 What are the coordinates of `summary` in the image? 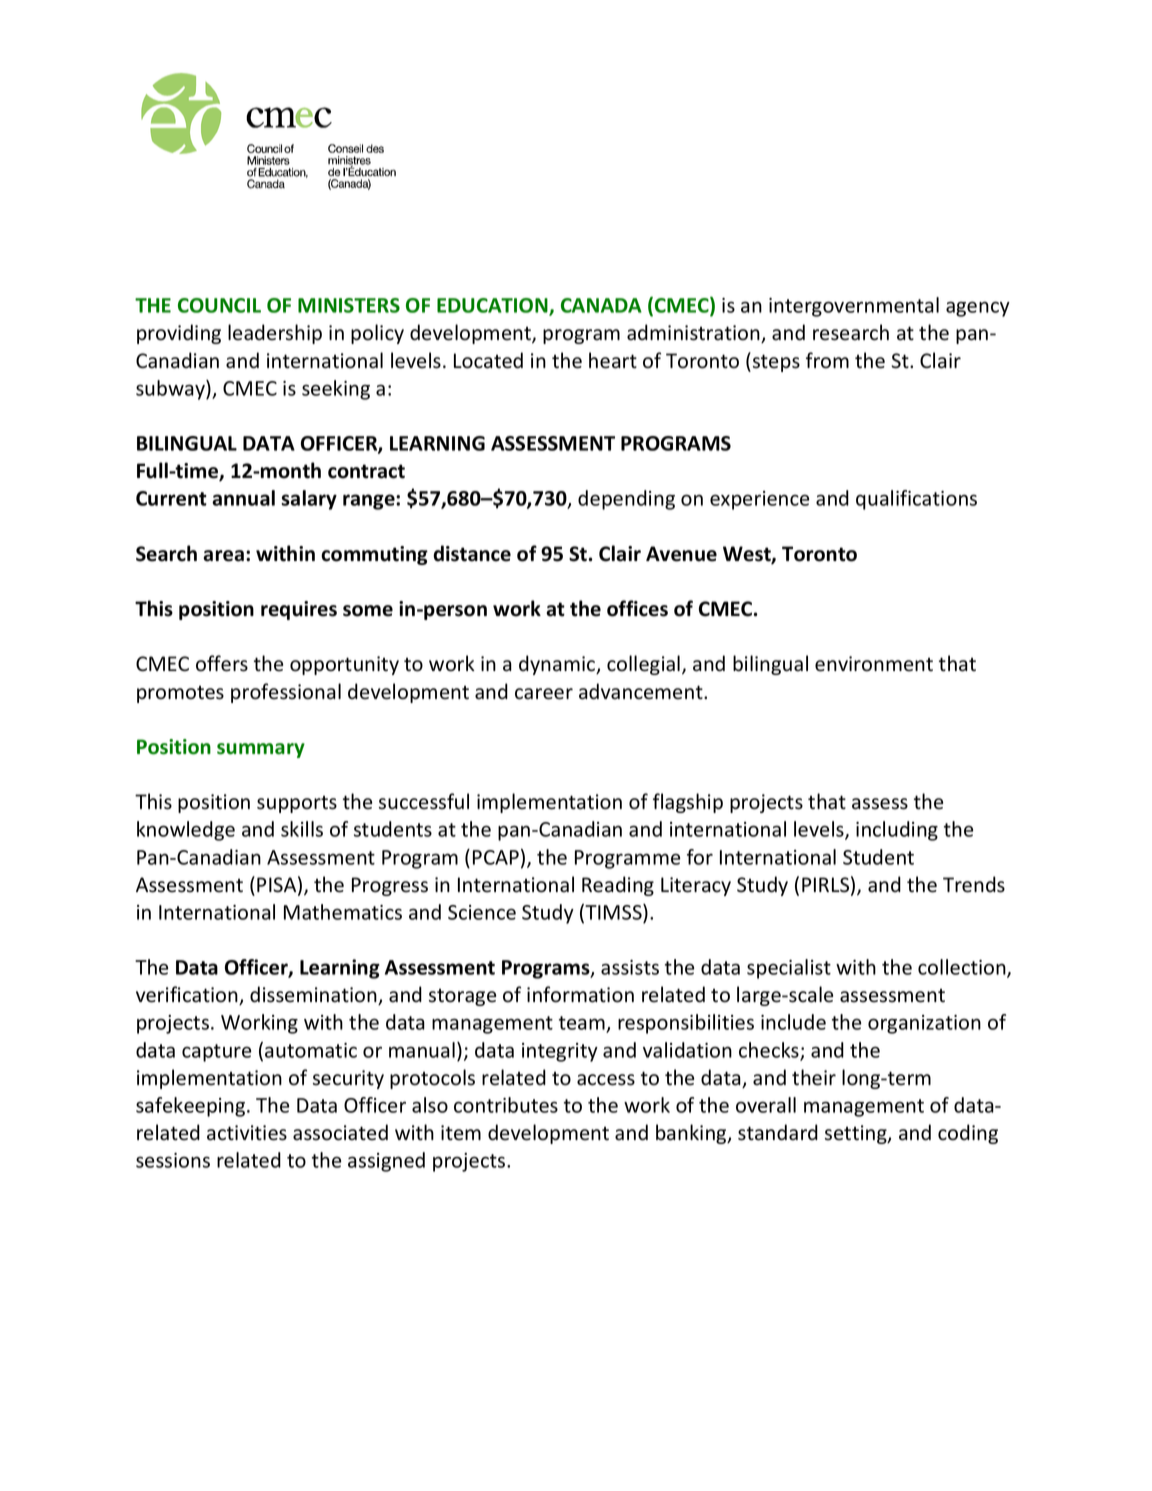 It's located at (261, 750).
